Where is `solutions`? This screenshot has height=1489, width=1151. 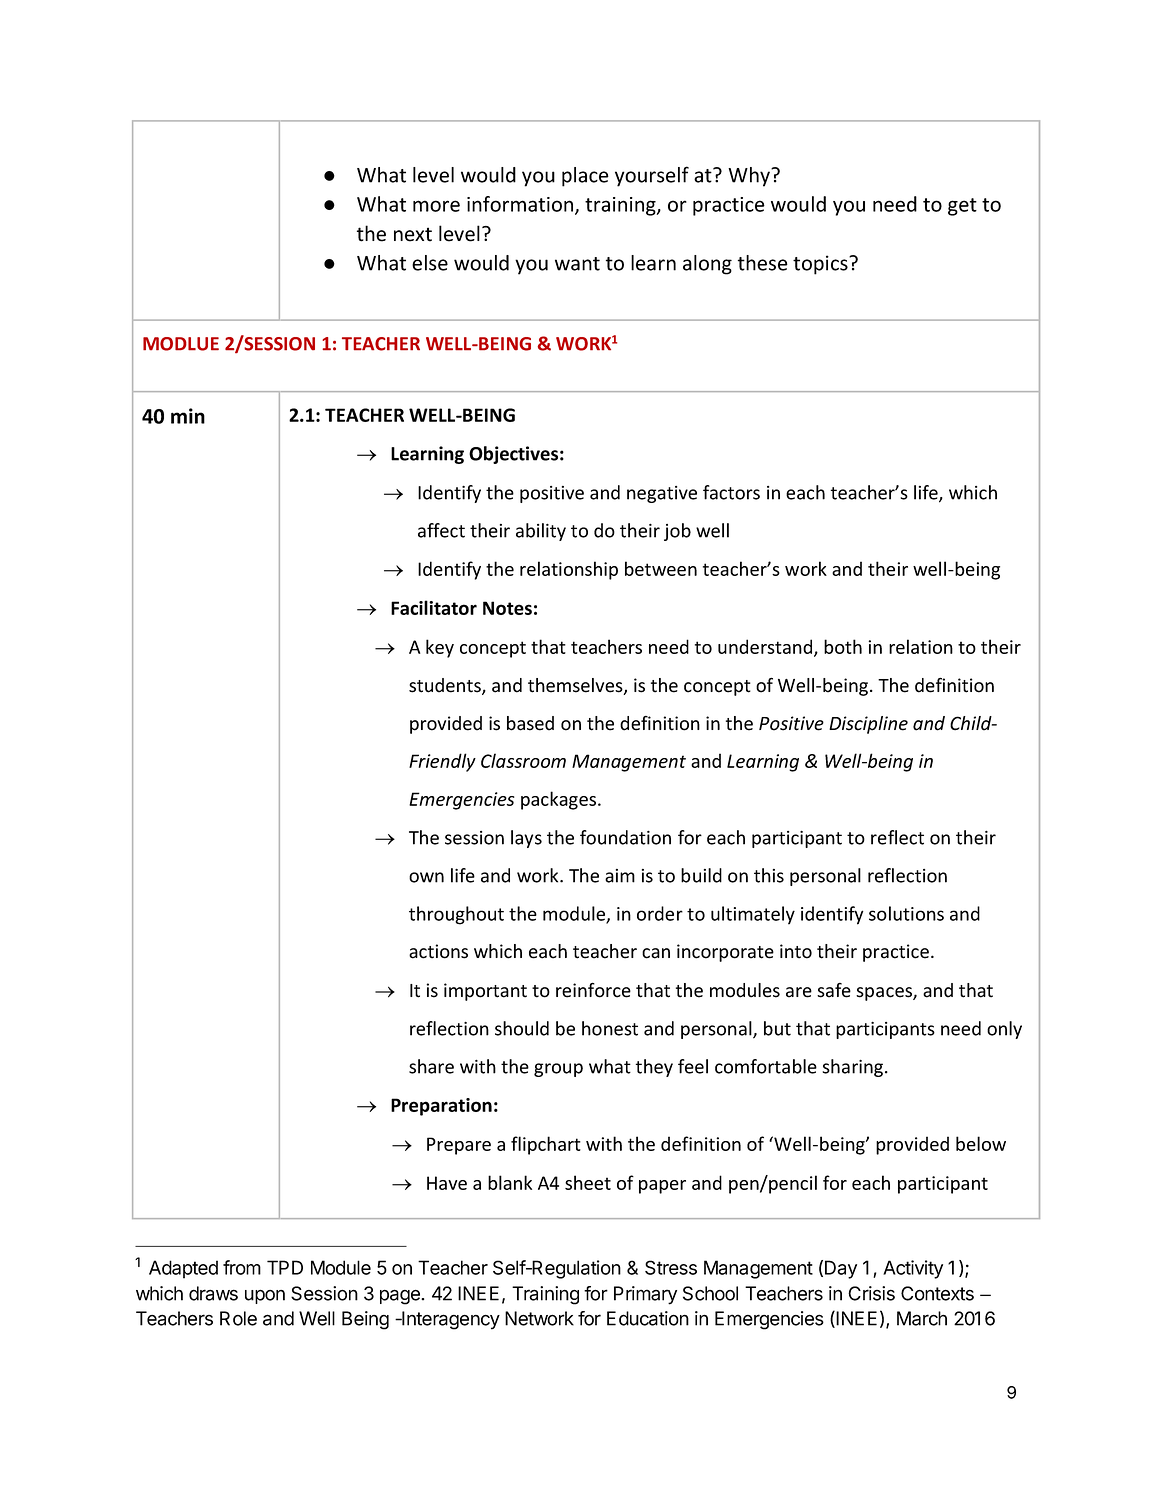 solutions is located at coordinates (906, 913).
